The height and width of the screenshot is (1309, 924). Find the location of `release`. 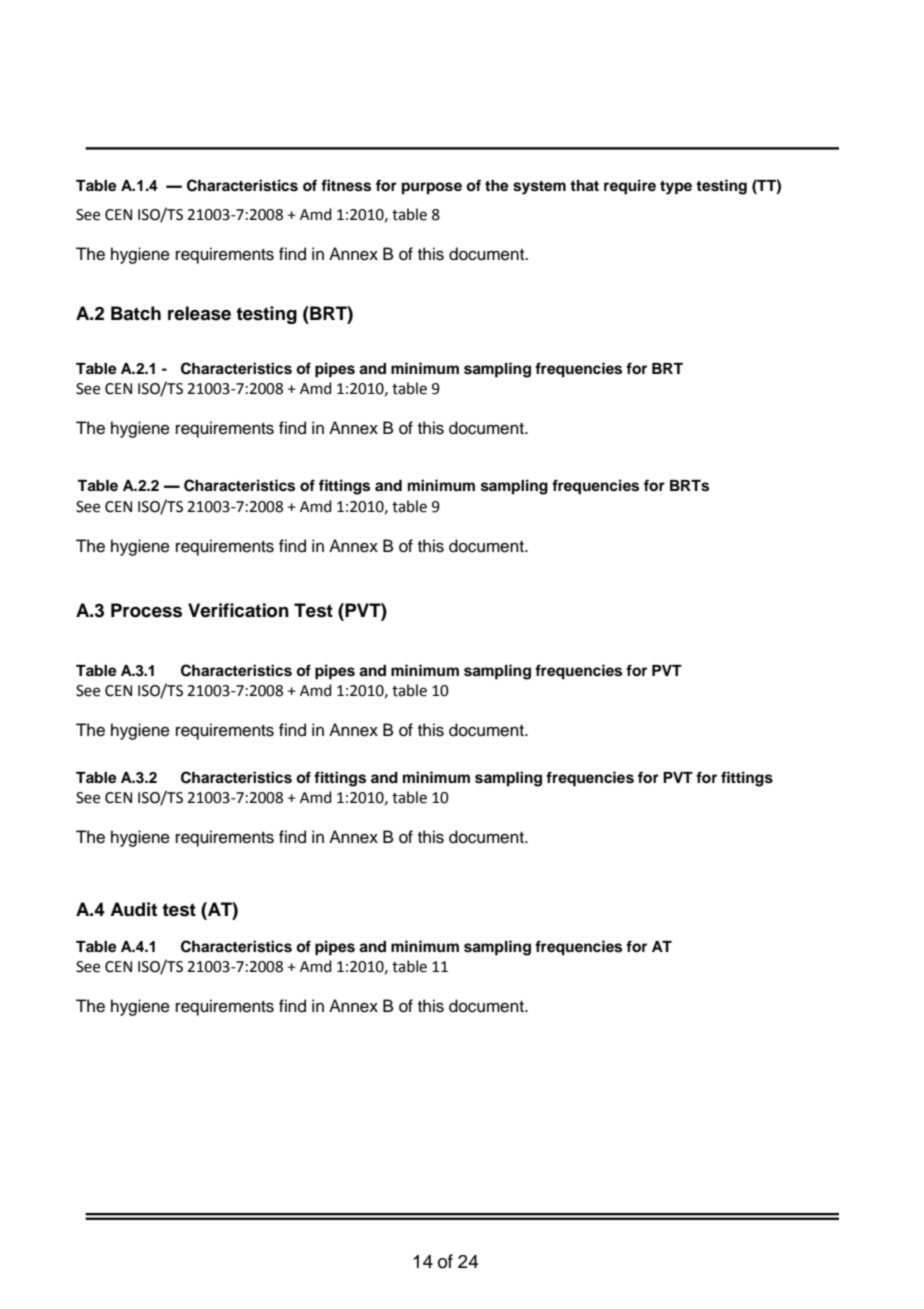

release is located at coordinates (199, 313).
